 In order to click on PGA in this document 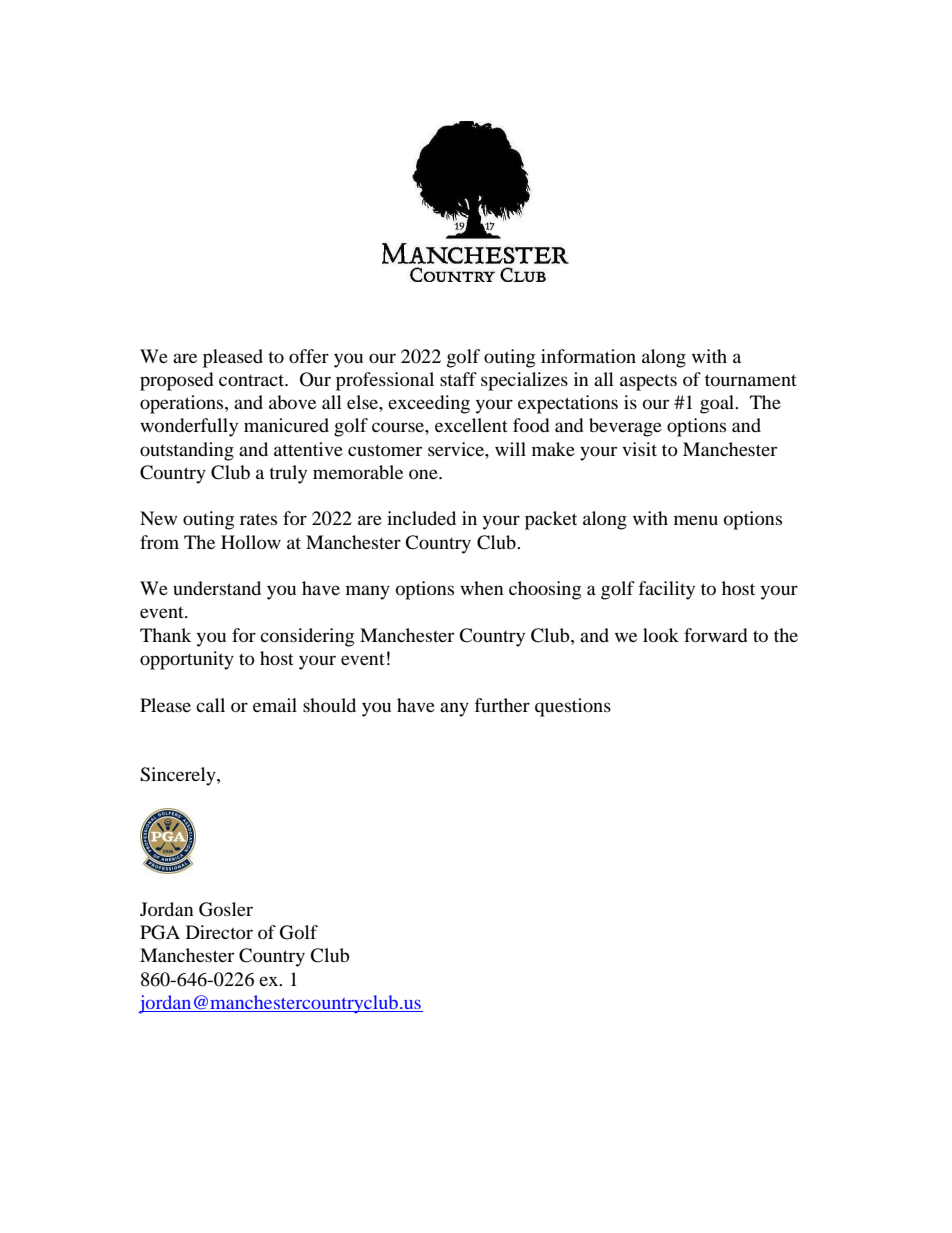, I will do `click(160, 932)`.
